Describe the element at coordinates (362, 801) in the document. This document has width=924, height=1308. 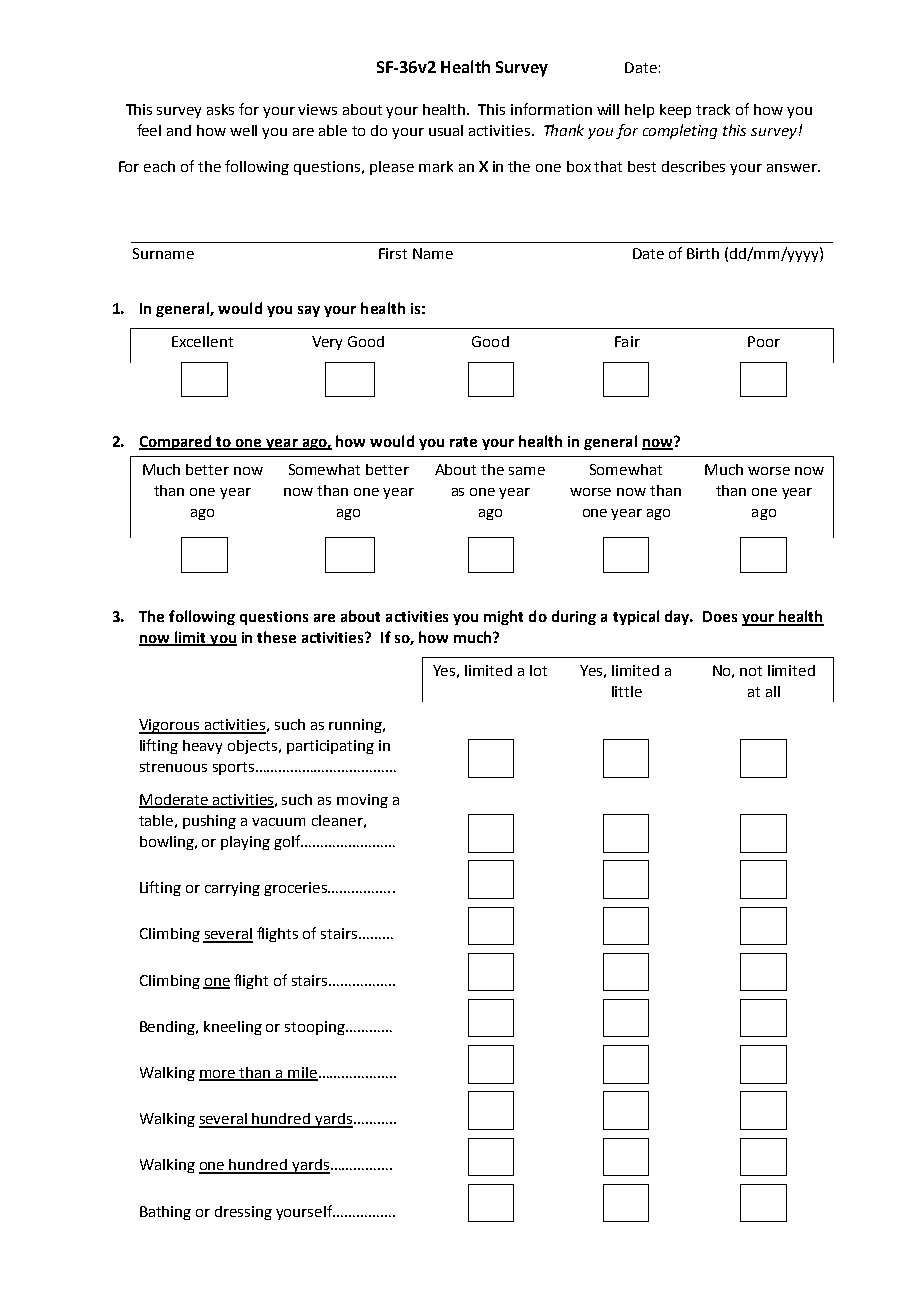
I see `moving` at that location.
